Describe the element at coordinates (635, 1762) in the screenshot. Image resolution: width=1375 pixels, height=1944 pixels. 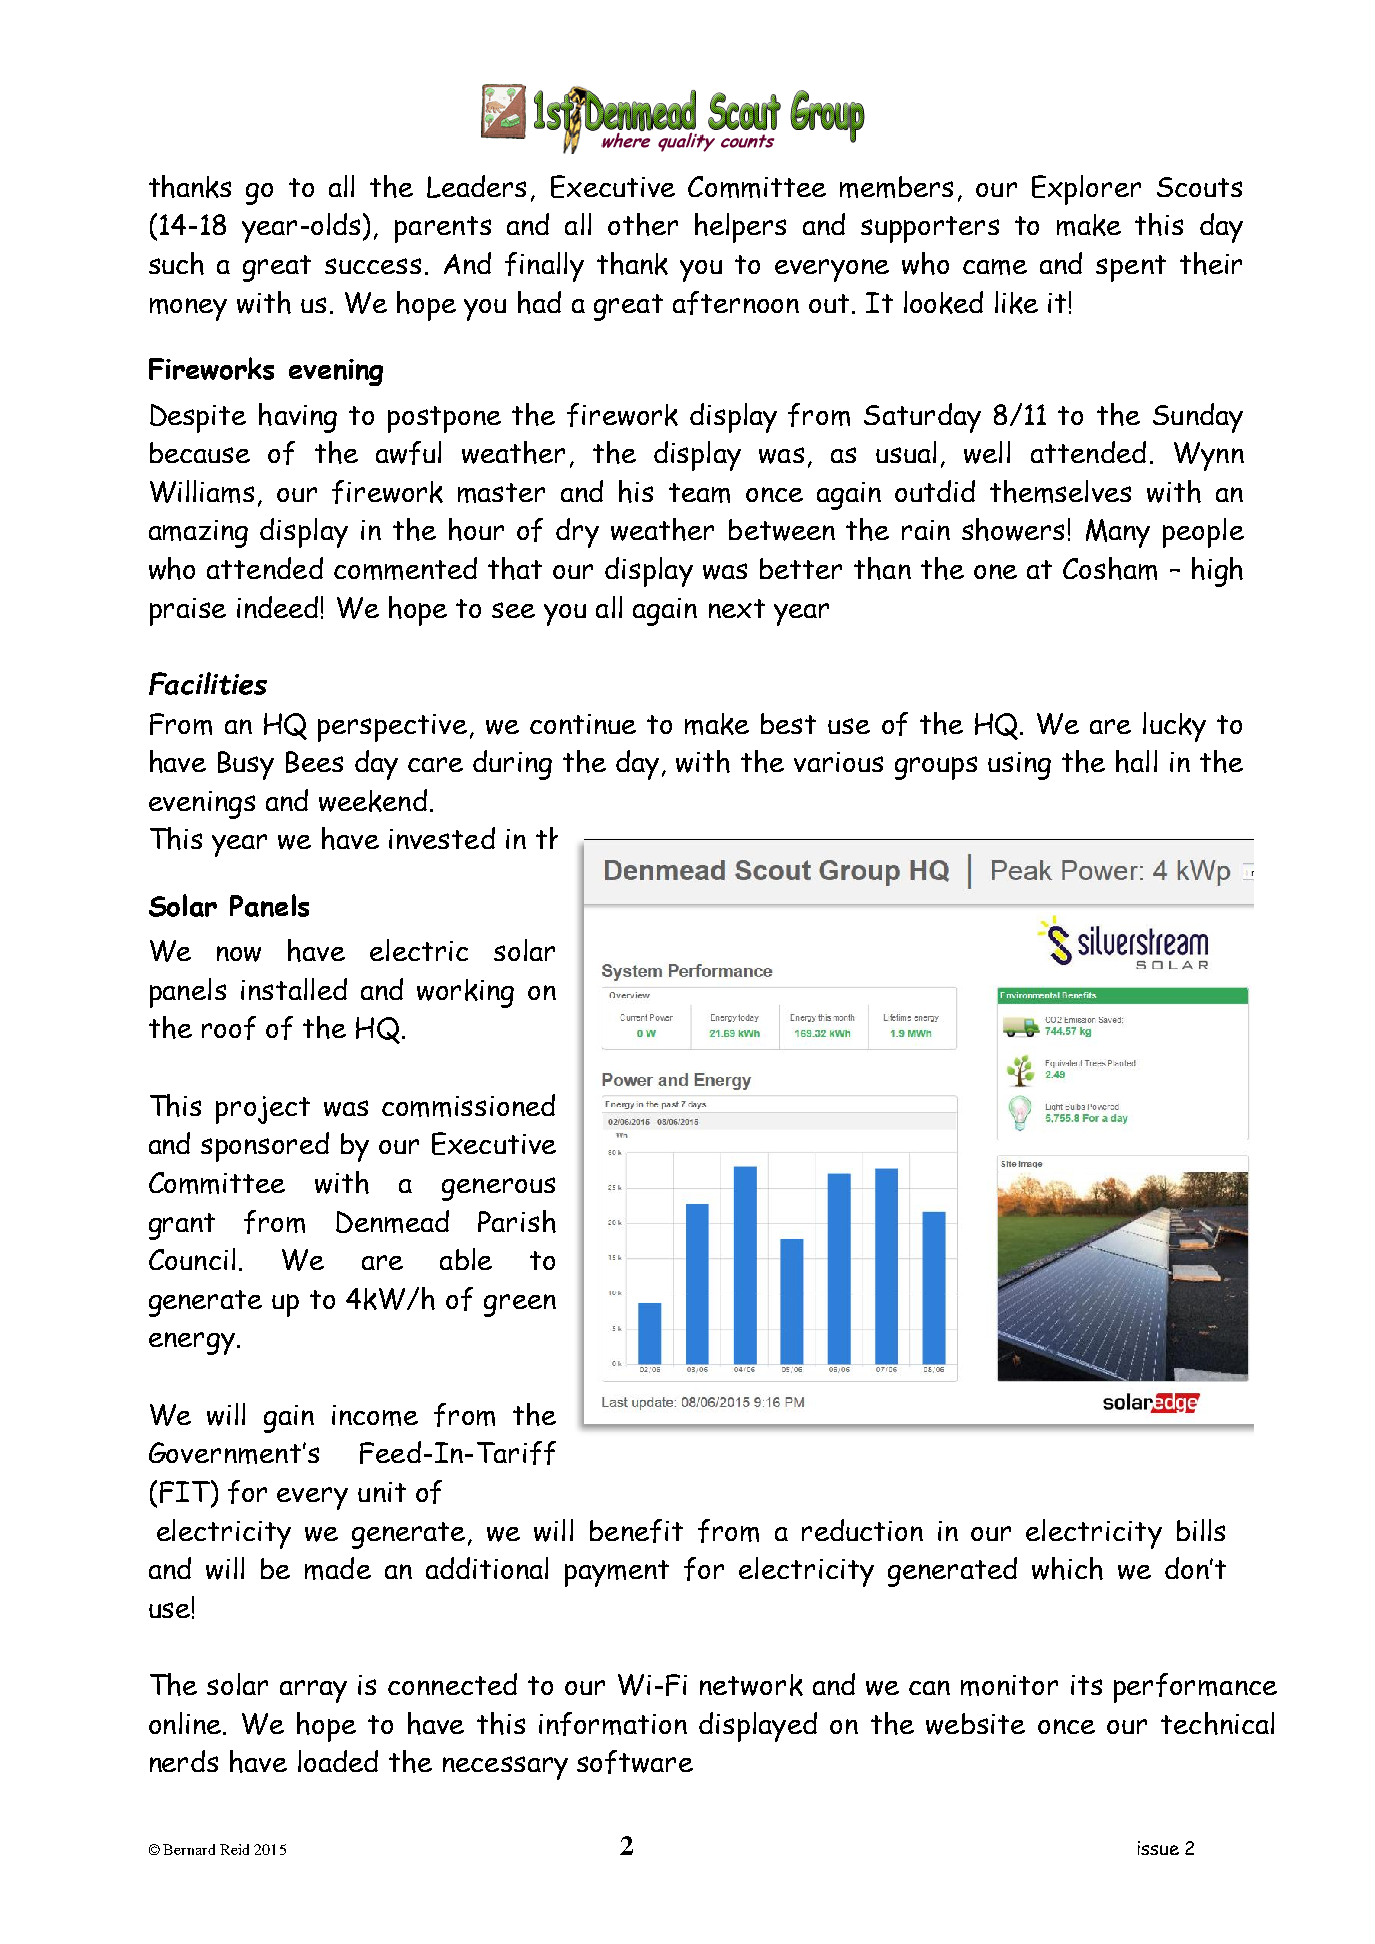
I see `software` at that location.
